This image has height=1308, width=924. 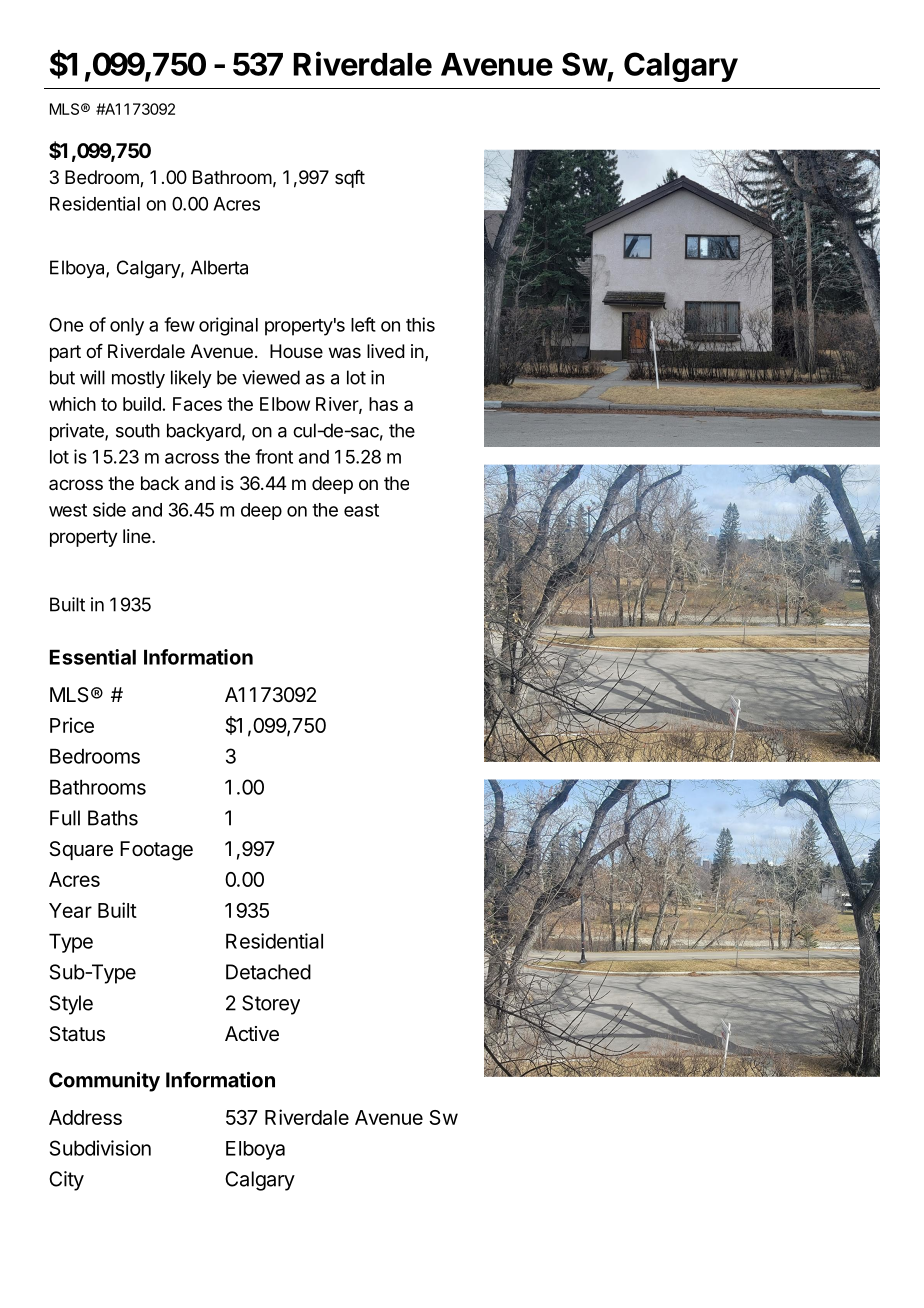 What do you see at coordinates (271, 1005) in the image?
I see `Storey` at bounding box center [271, 1005].
